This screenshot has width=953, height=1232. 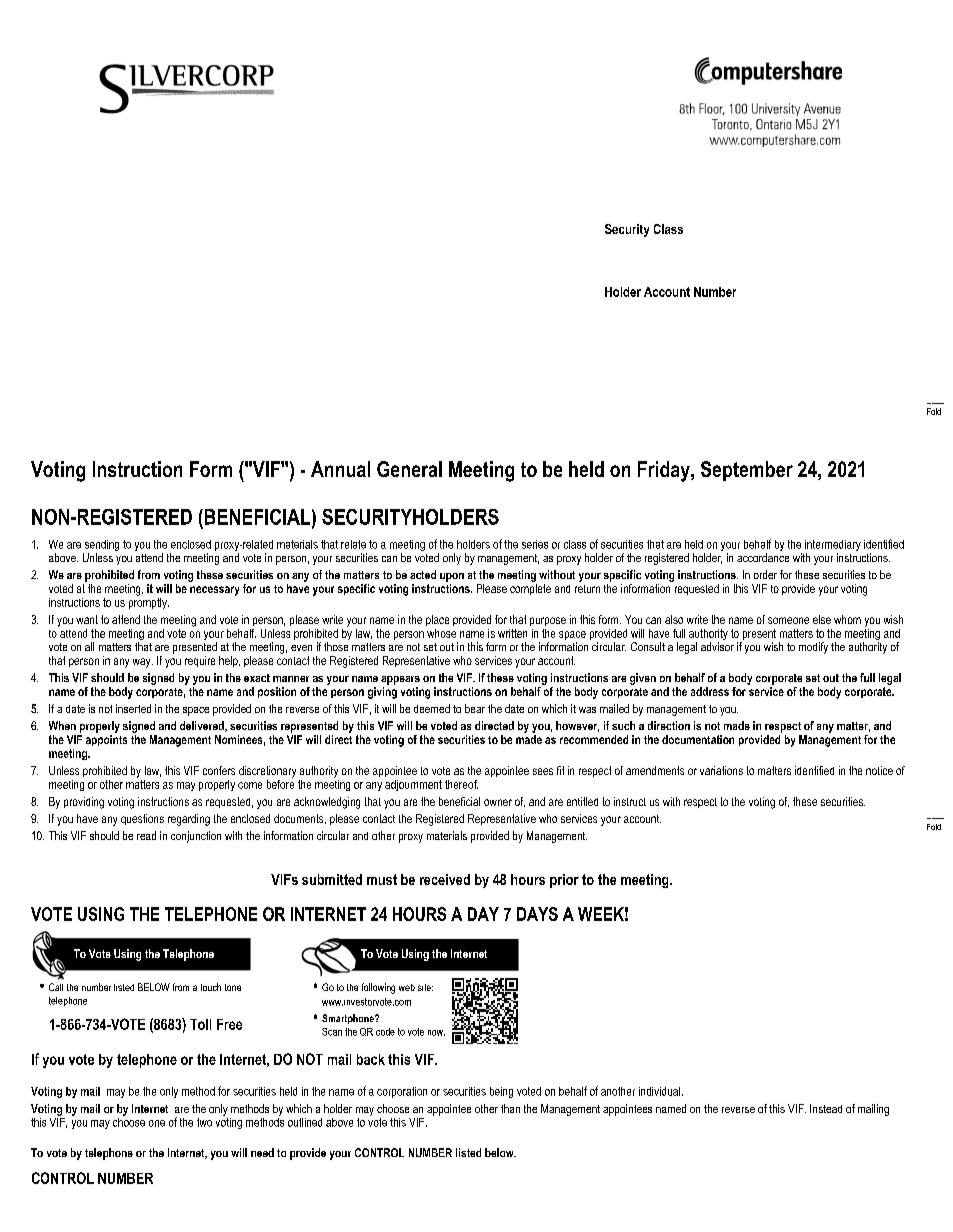 What do you see at coordinates (407, 987) in the screenshot?
I see `web` at bounding box center [407, 987].
